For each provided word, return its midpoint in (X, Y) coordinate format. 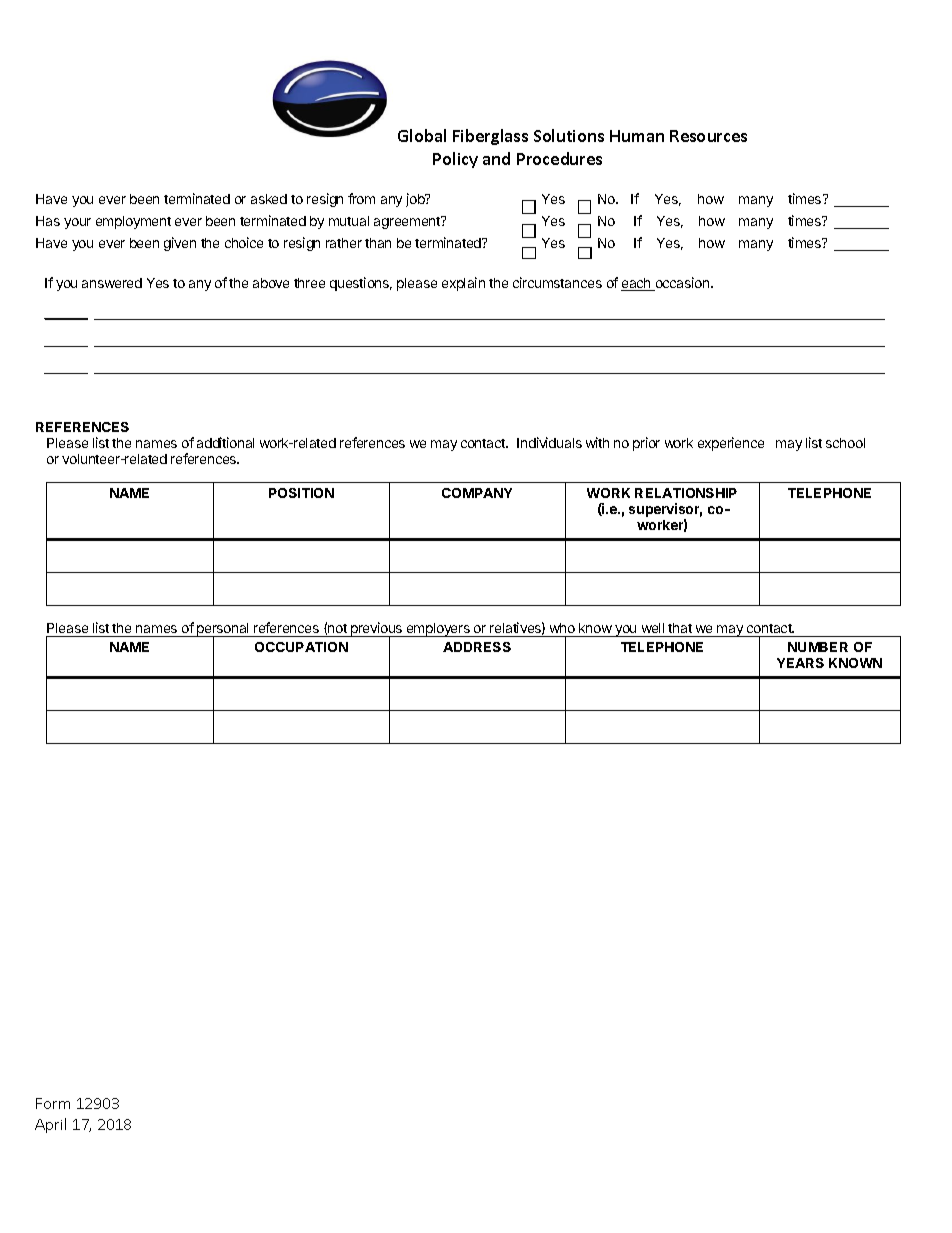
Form (53, 1103)
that (680, 628)
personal (223, 631)
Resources (708, 136)
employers (438, 630)
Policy (455, 160)
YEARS (800, 663)
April (50, 1125)
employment (133, 222)
